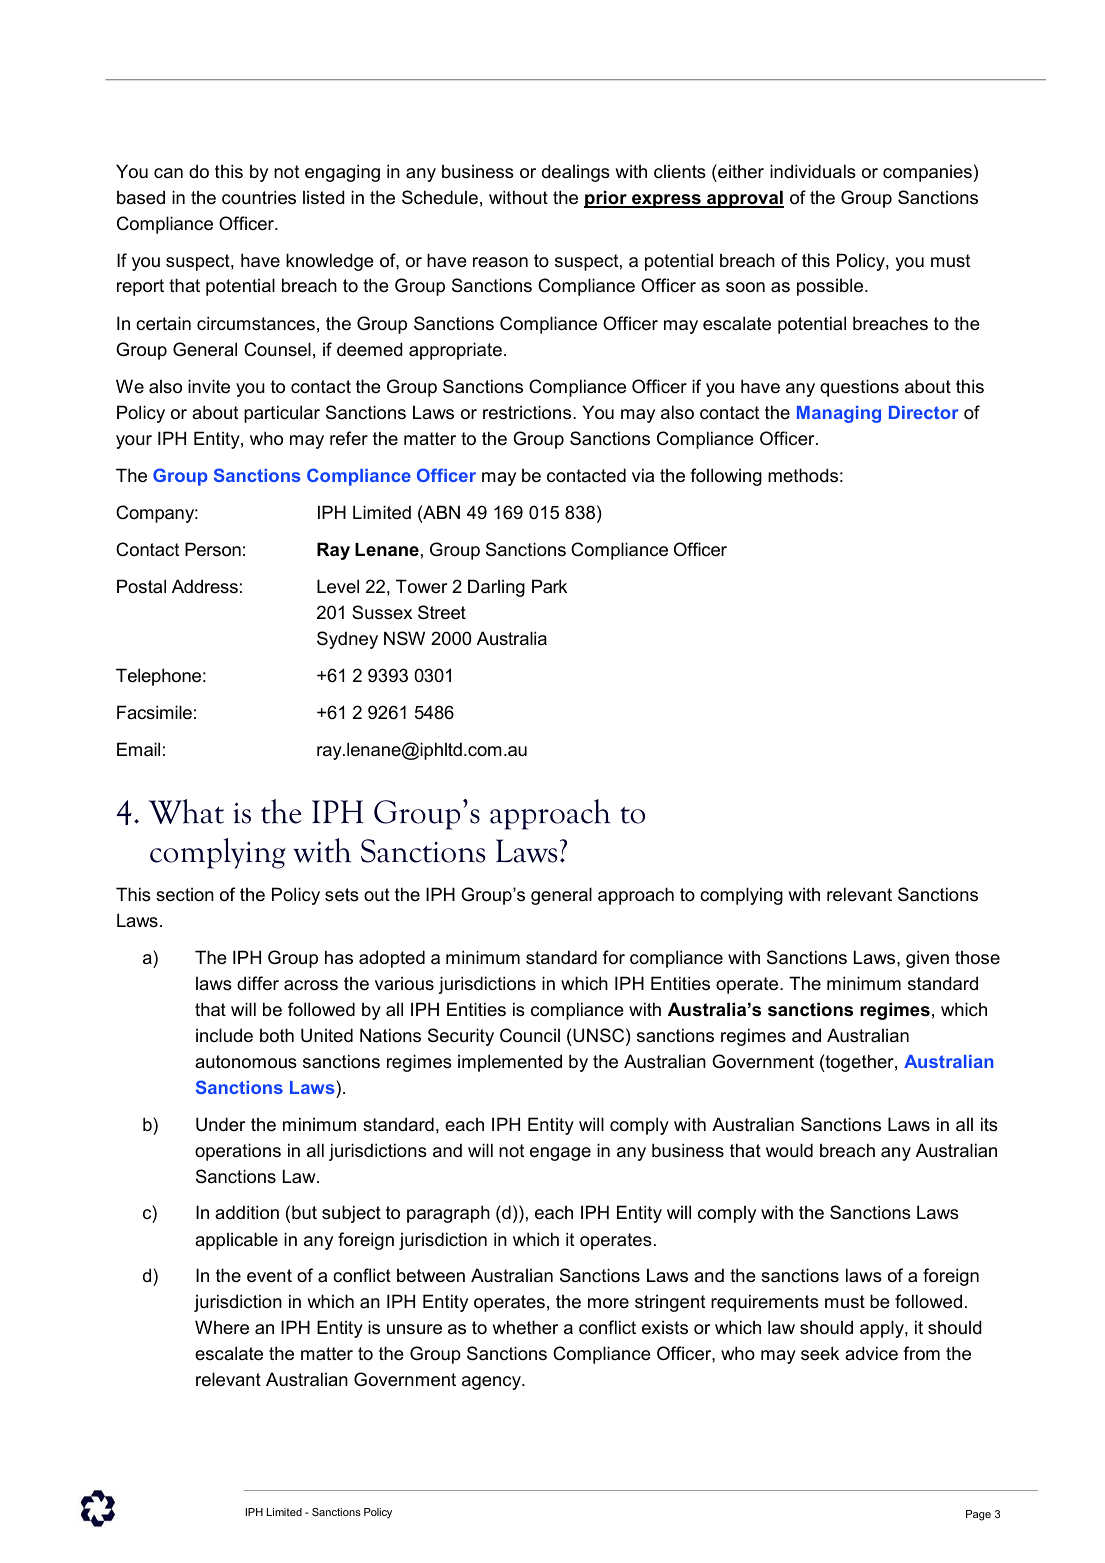 The height and width of the screenshot is (1563, 1105). Describe the element at coordinates (927, 959) in the screenshot. I see `given` at that location.
